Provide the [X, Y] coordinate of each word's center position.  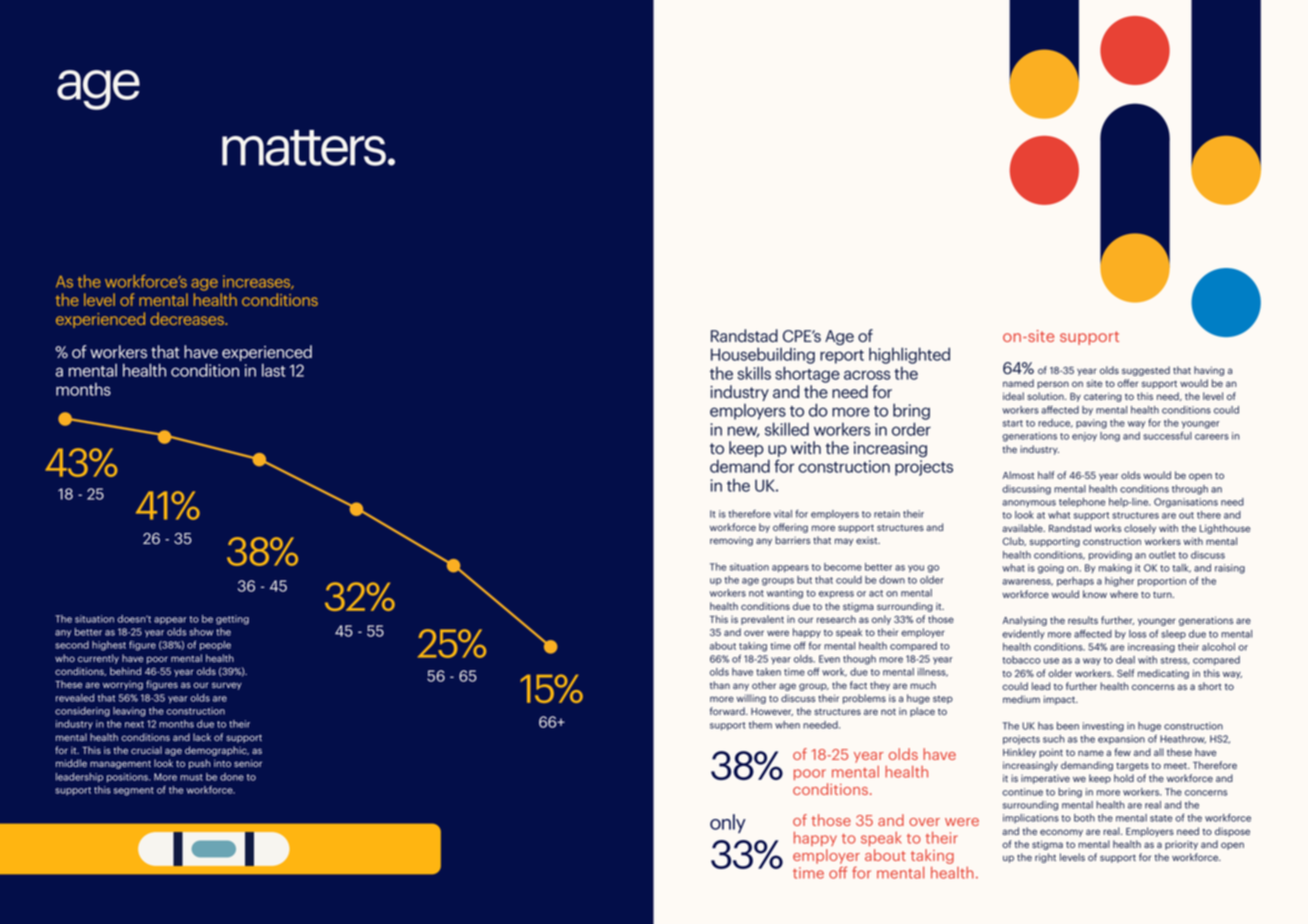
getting [232, 620]
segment [134, 791]
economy [1061, 833]
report [842, 357]
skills [754, 373]
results [1083, 620]
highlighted [909, 355]
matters [304, 148]
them [760, 725]
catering [1103, 397]
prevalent [762, 620]
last [274, 370]
